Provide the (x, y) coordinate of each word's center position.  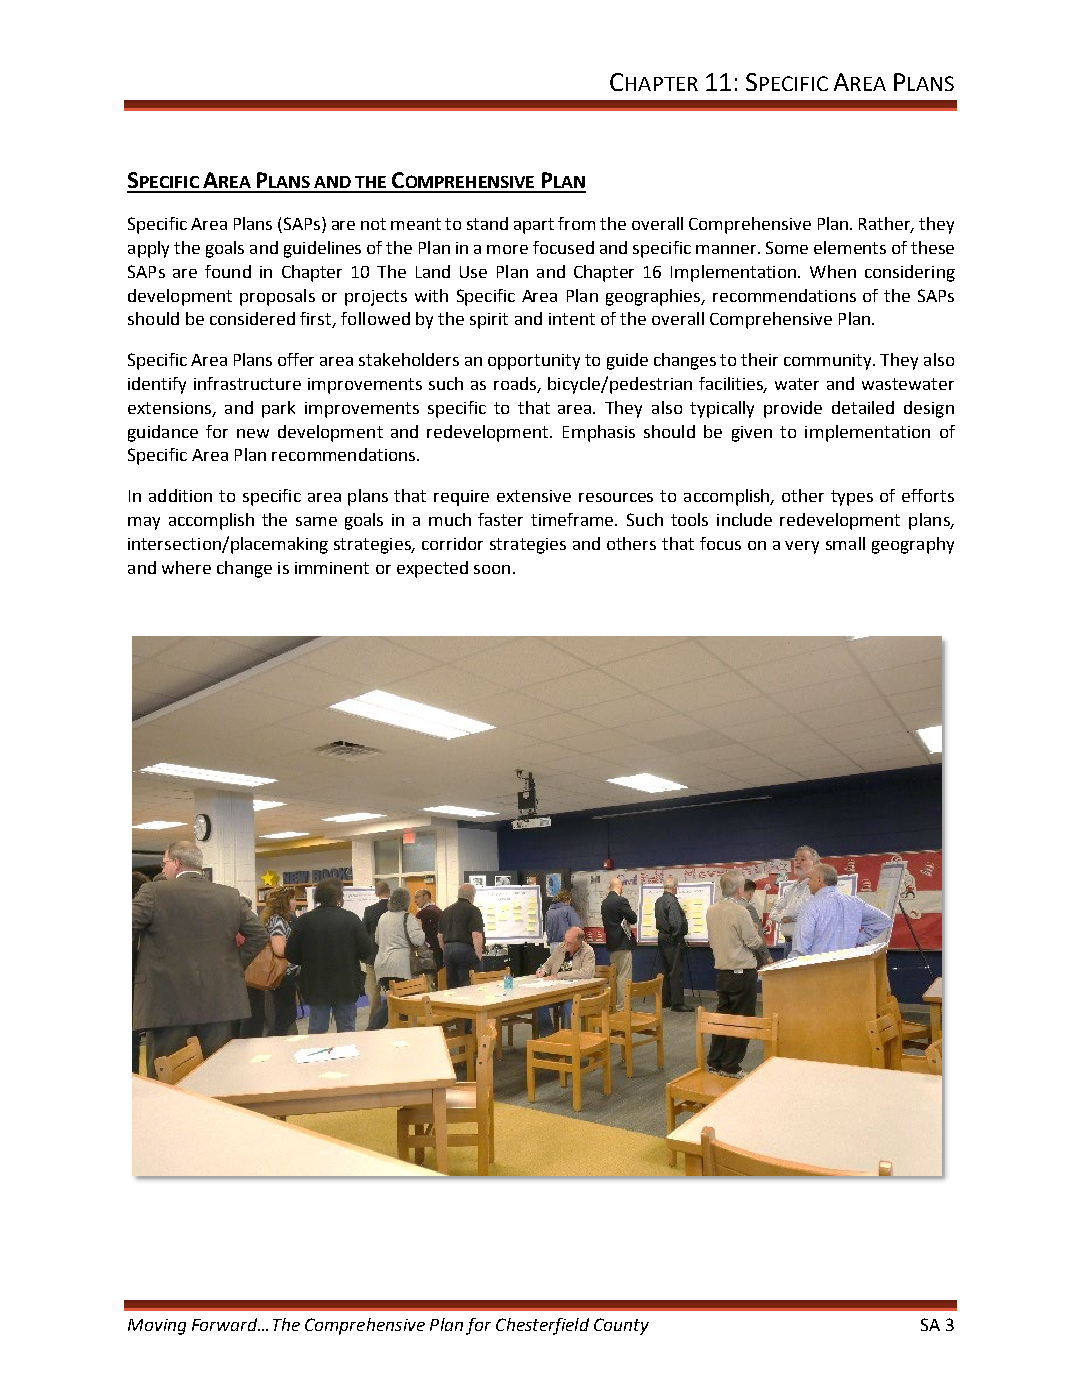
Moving (157, 1327)
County (621, 1326)
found (228, 271)
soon (492, 569)
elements (850, 247)
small (845, 543)
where (186, 567)
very (802, 547)
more (507, 249)
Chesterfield (542, 1326)
